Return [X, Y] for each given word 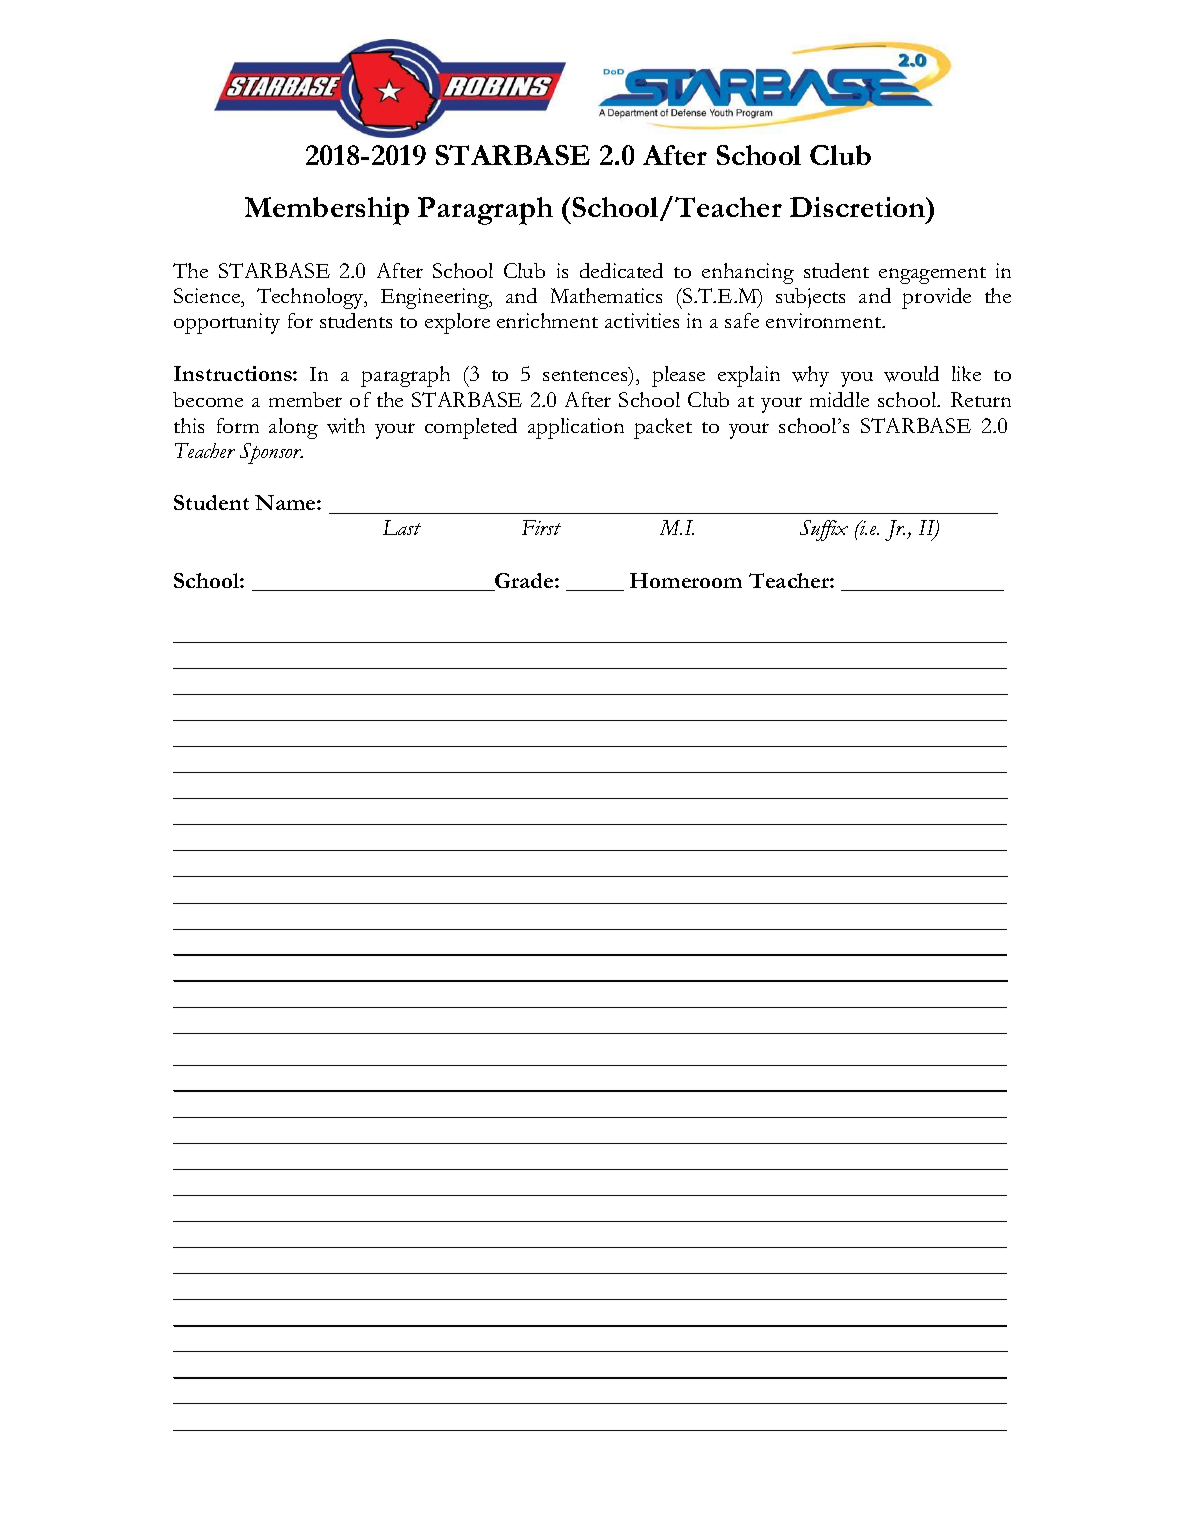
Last [402, 527]
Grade [524, 582]
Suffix [824, 530]
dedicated [621, 270]
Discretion [859, 207]
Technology [311, 298]
